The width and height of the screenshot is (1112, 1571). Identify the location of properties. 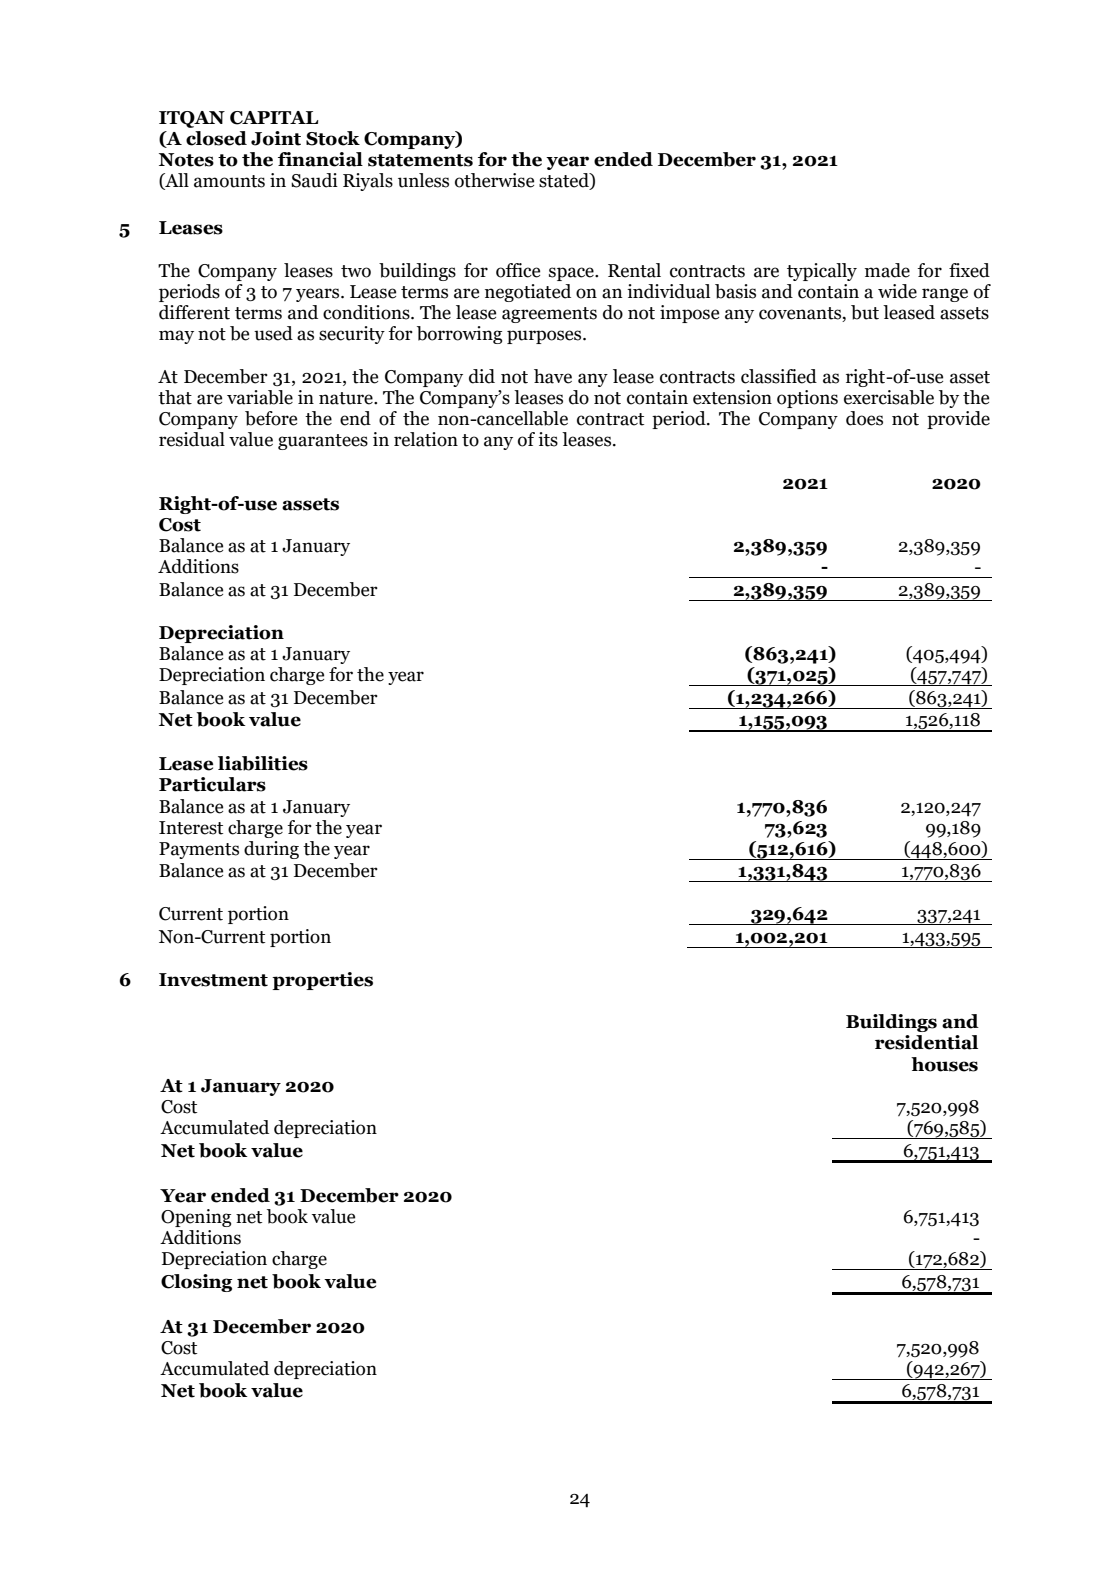
(322, 981).
